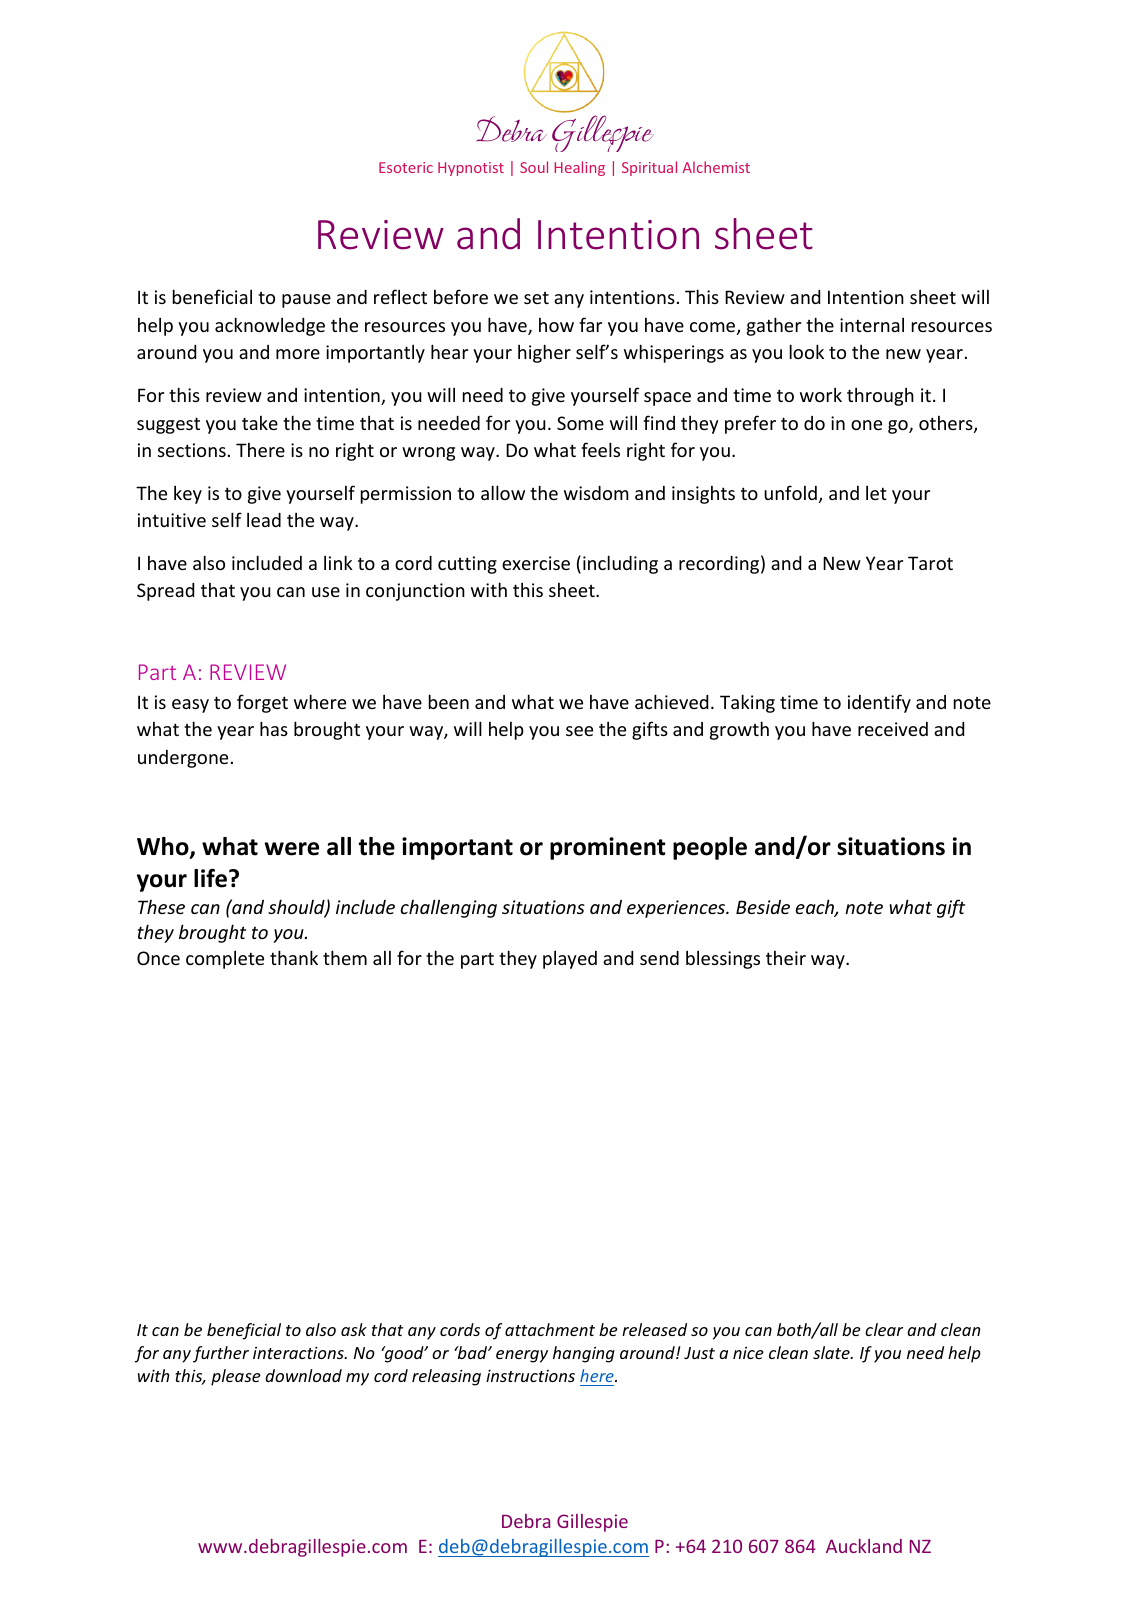 This page has height=1597, width=1129. What do you see at coordinates (354, 1329) in the page?
I see `ask` at bounding box center [354, 1329].
